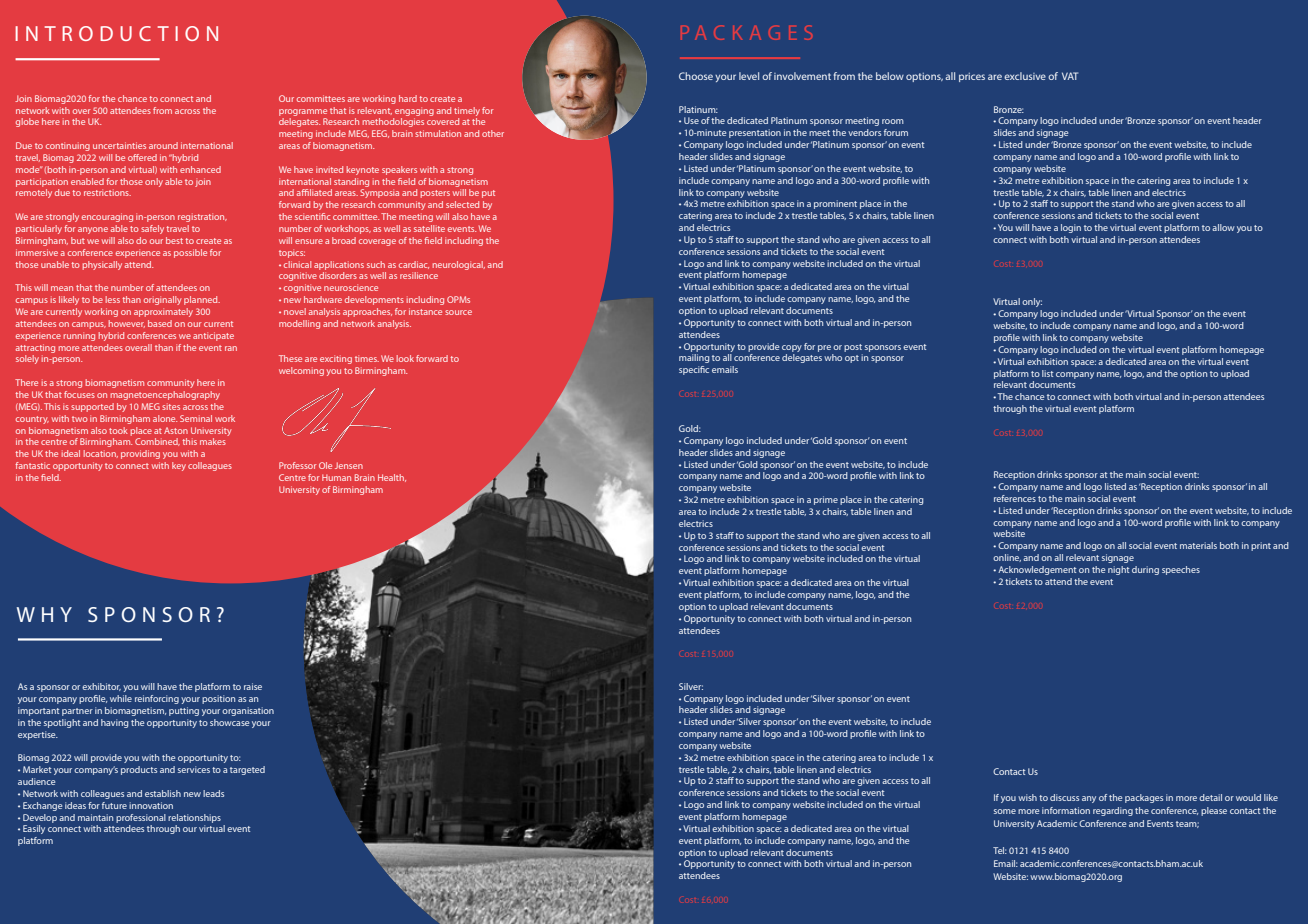  Describe the element at coordinates (696, 76) in the page. I see `Choose` at that location.
